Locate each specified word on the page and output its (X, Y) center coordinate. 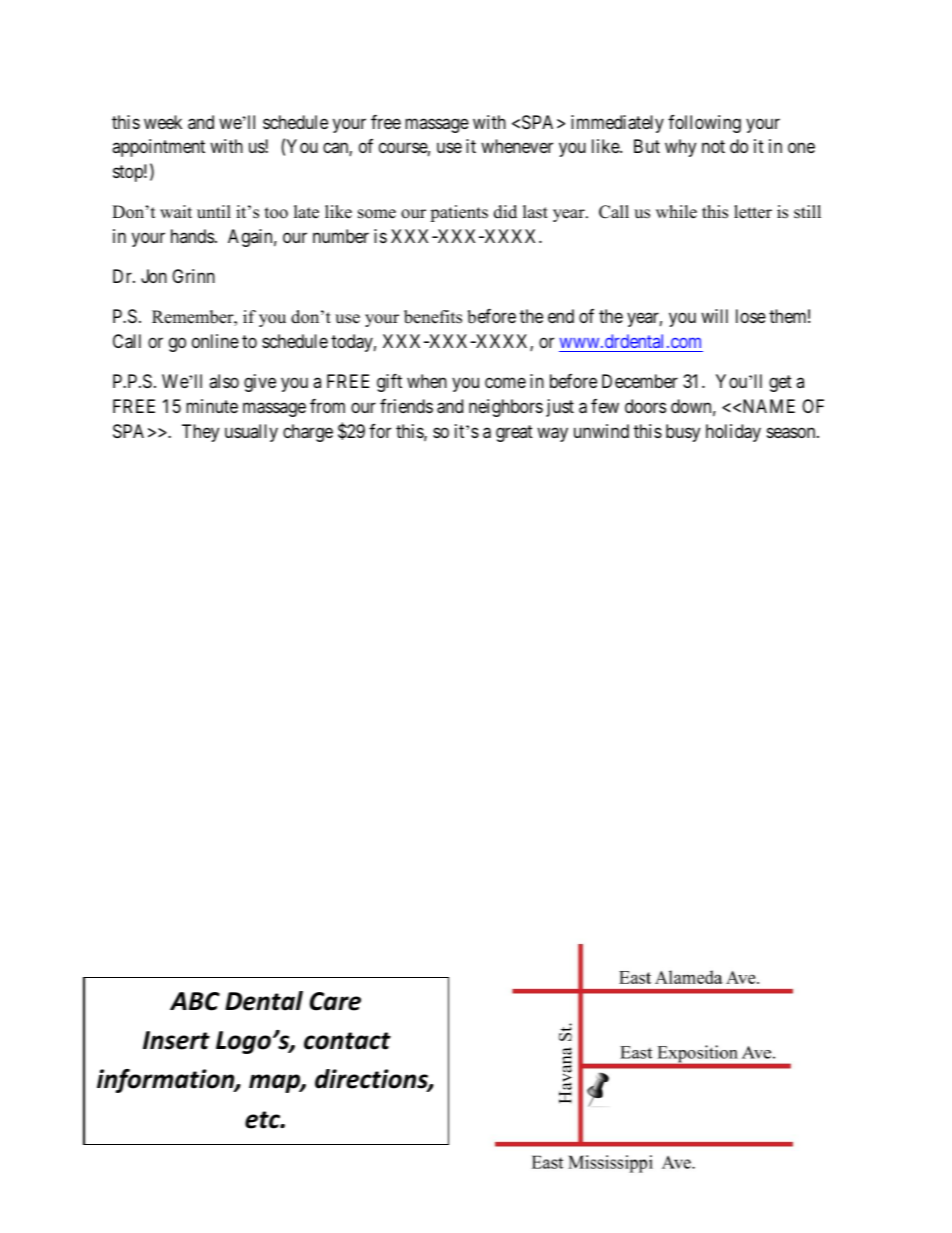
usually (251, 433)
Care (335, 1001)
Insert (176, 1040)
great (514, 433)
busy (683, 433)
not (713, 146)
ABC (195, 1001)
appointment (158, 148)
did (505, 212)
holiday (733, 433)
